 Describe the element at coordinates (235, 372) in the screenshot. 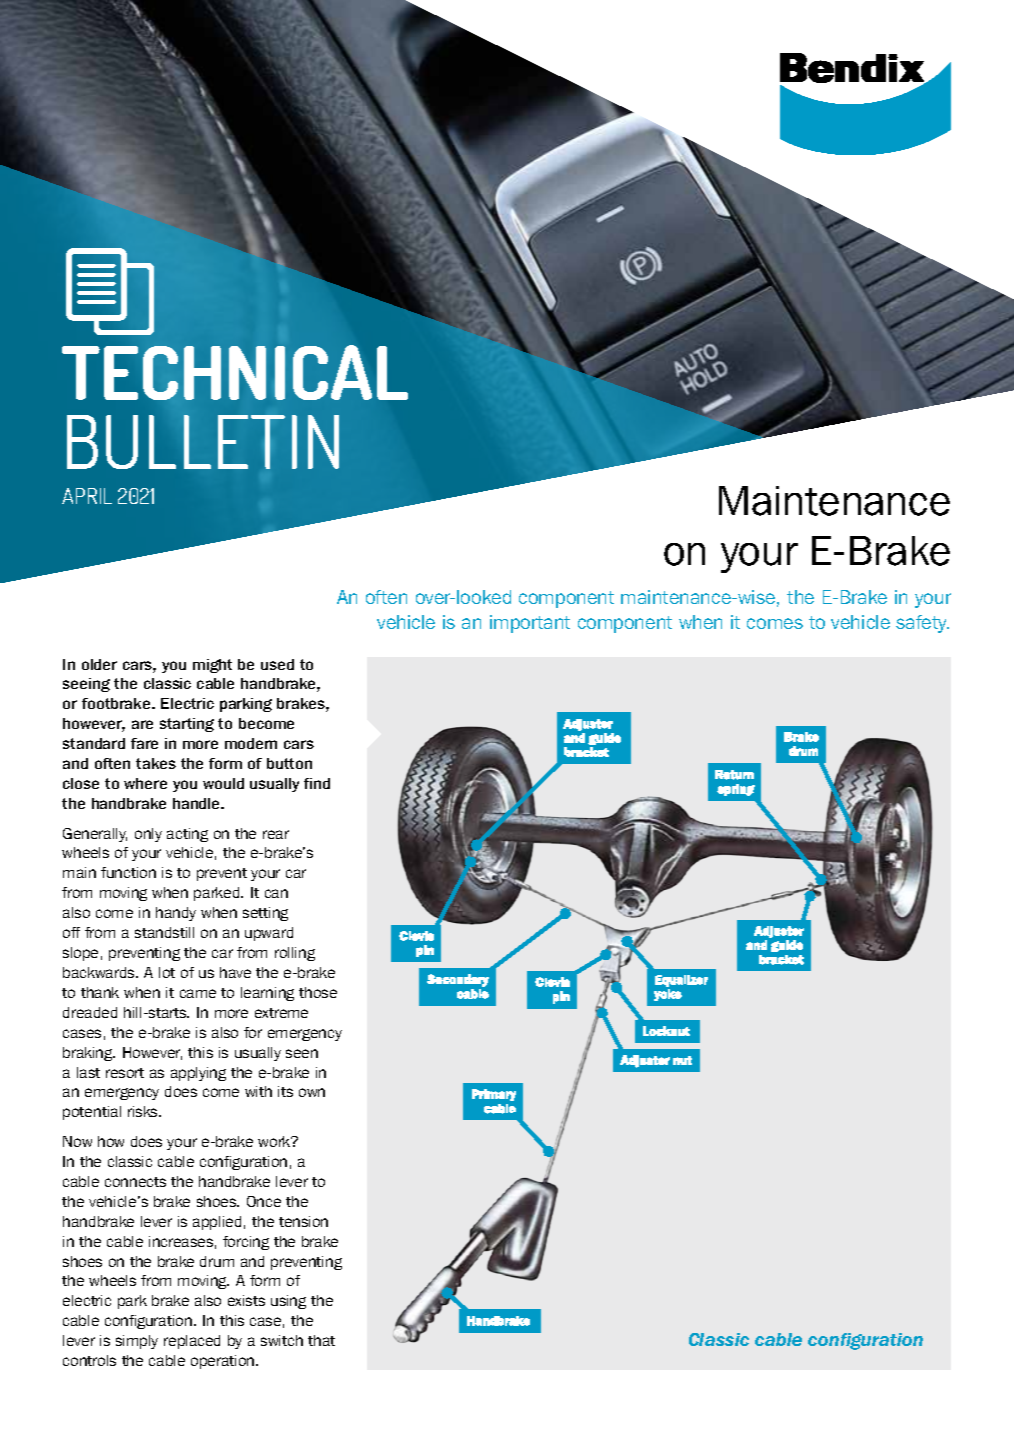

I see `TECHNICAL` at that location.
